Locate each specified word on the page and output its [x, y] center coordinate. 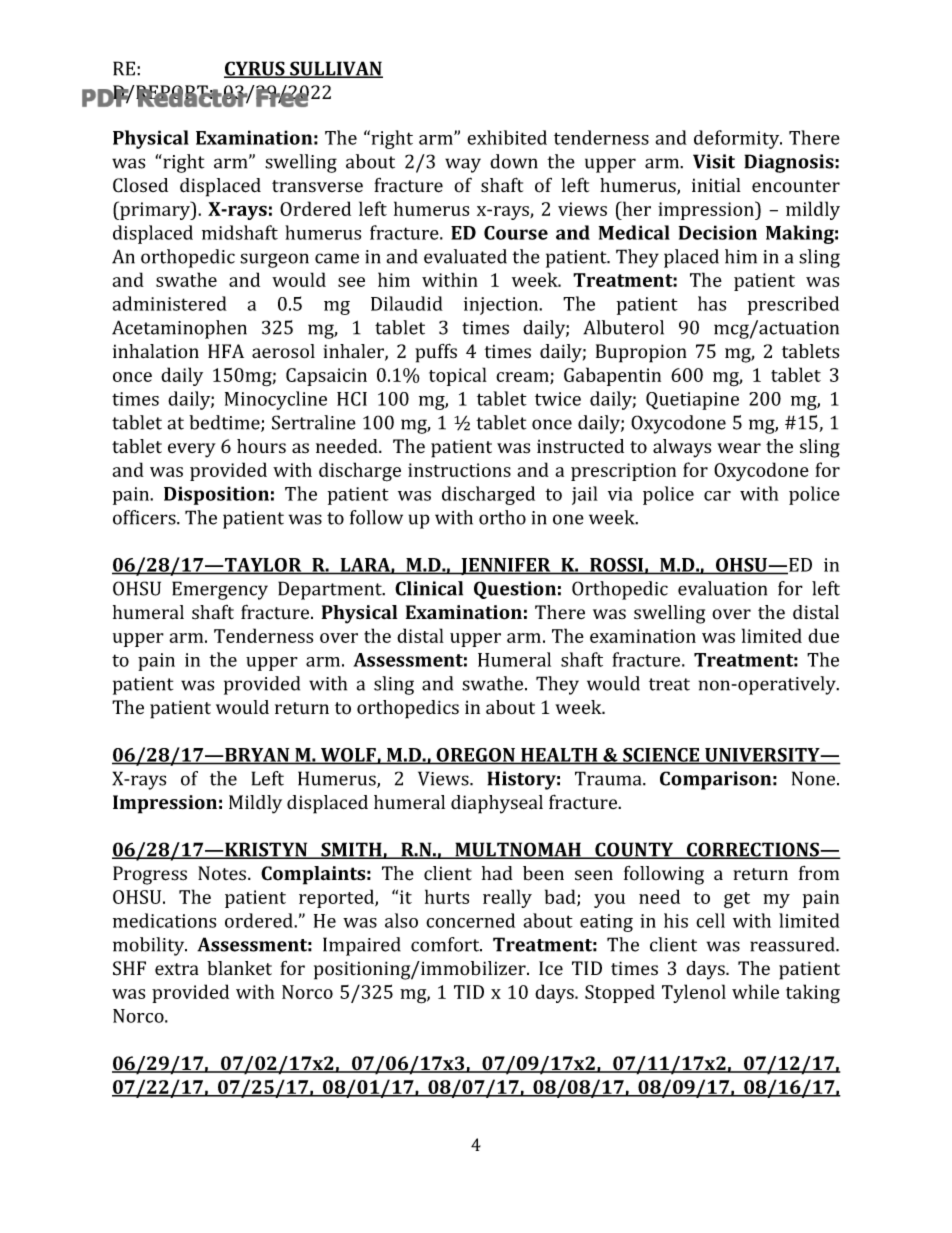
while [755, 991]
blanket [239, 968]
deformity [738, 139]
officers [145, 517]
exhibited [507, 137]
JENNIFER [506, 566]
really [507, 898]
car [717, 496]
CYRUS [255, 69]
